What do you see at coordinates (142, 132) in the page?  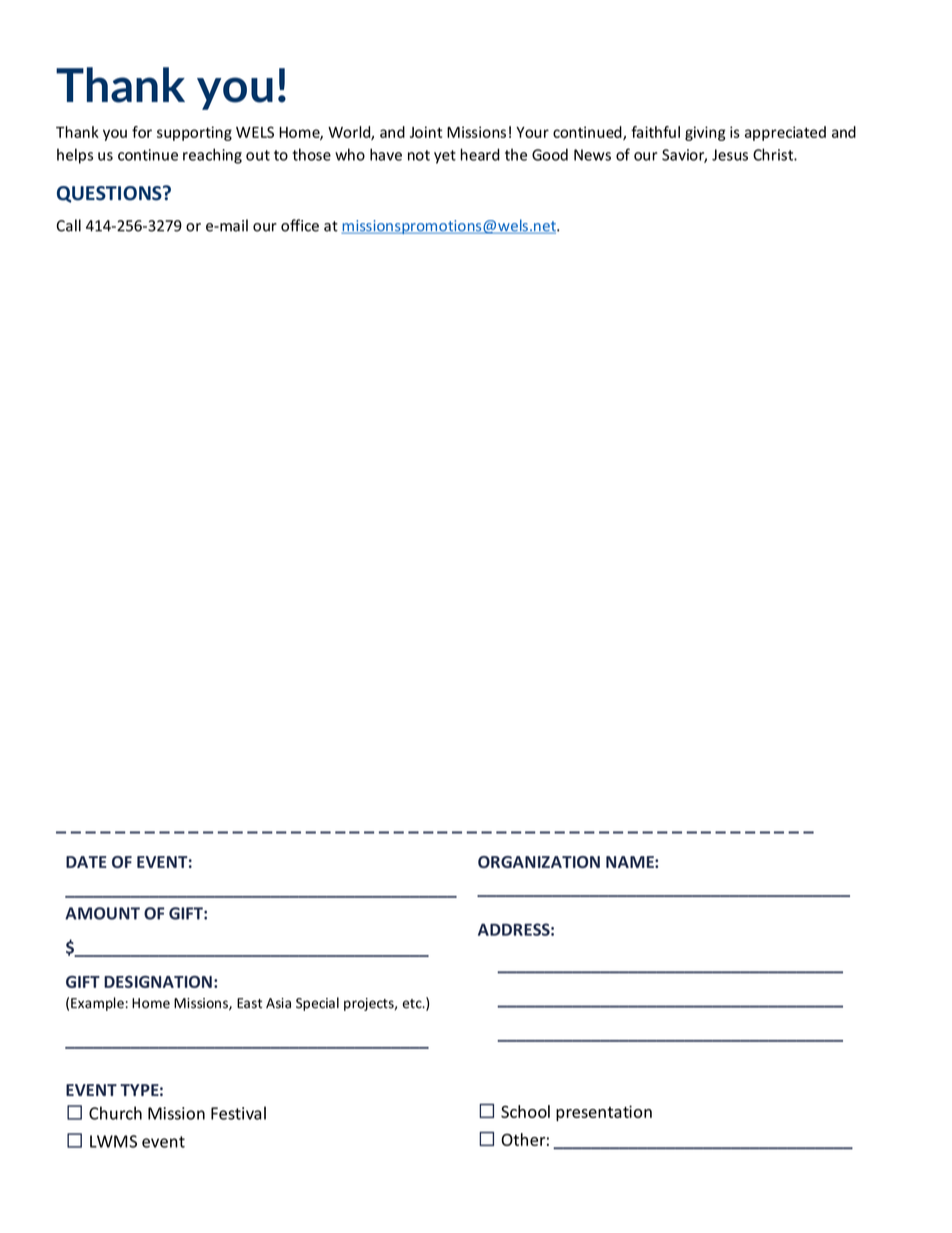 I see `for` at bounding box center [142, 132].
